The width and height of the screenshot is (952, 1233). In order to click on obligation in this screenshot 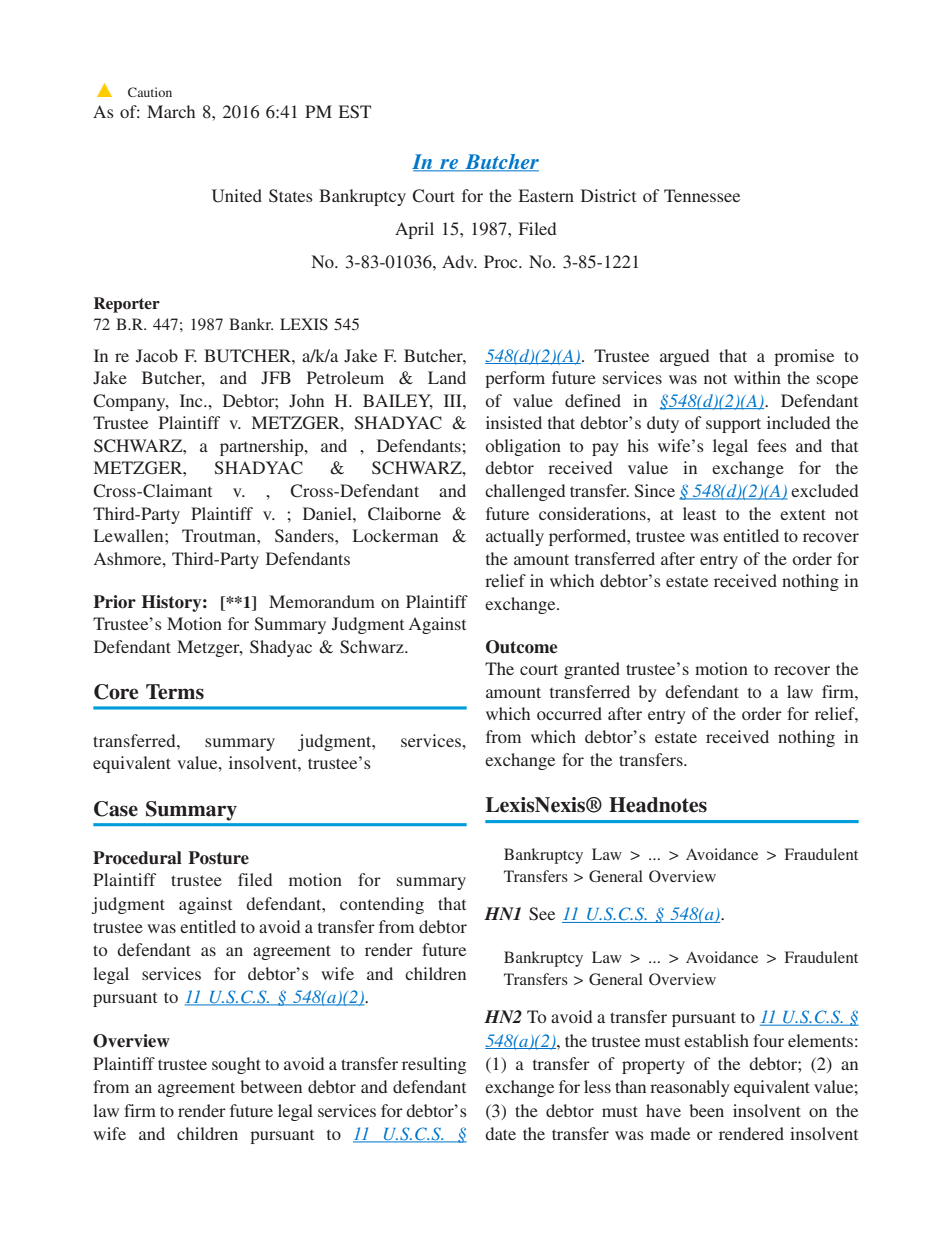, I will do `click(523, 447)`.
